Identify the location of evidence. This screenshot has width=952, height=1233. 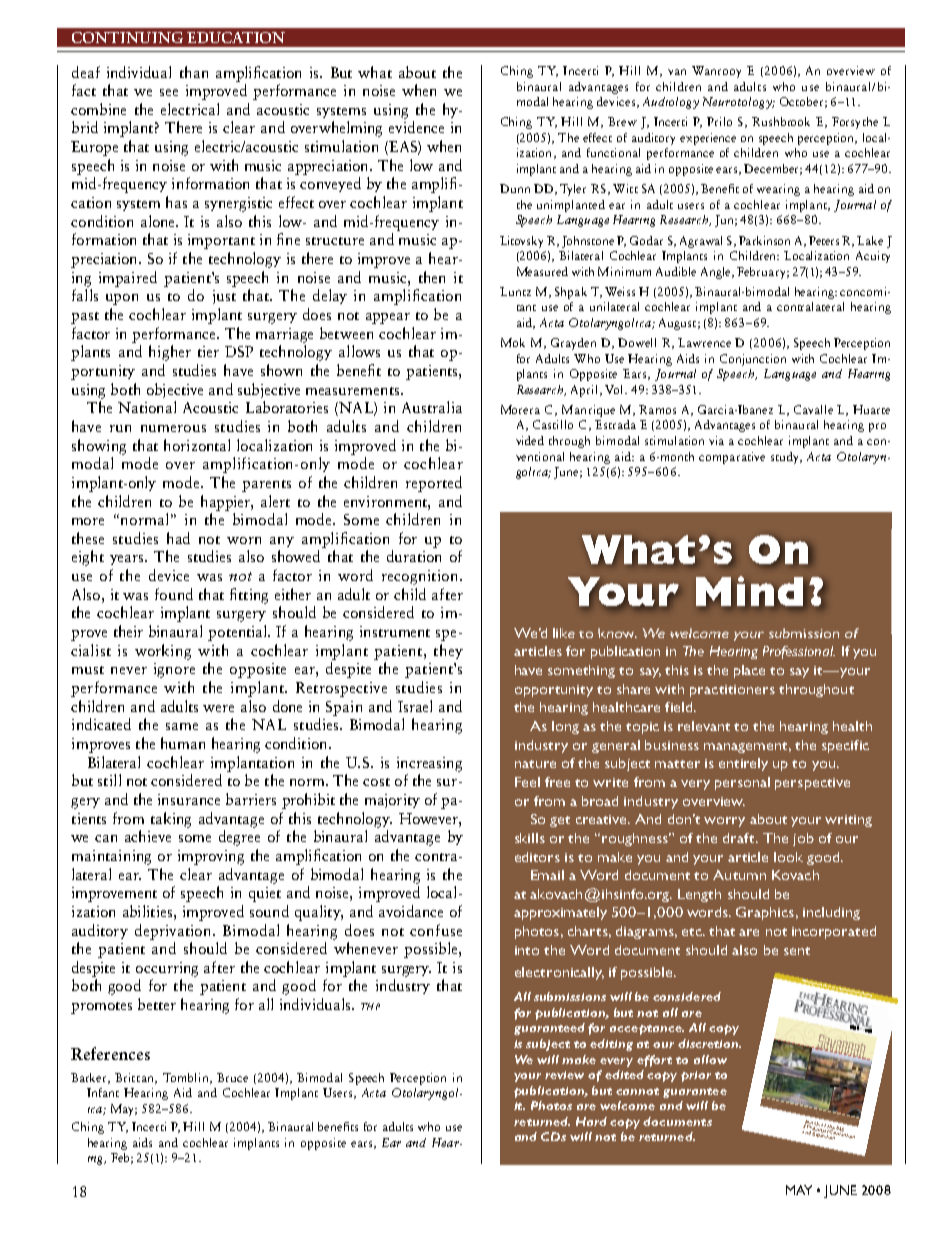
(416, 127).
